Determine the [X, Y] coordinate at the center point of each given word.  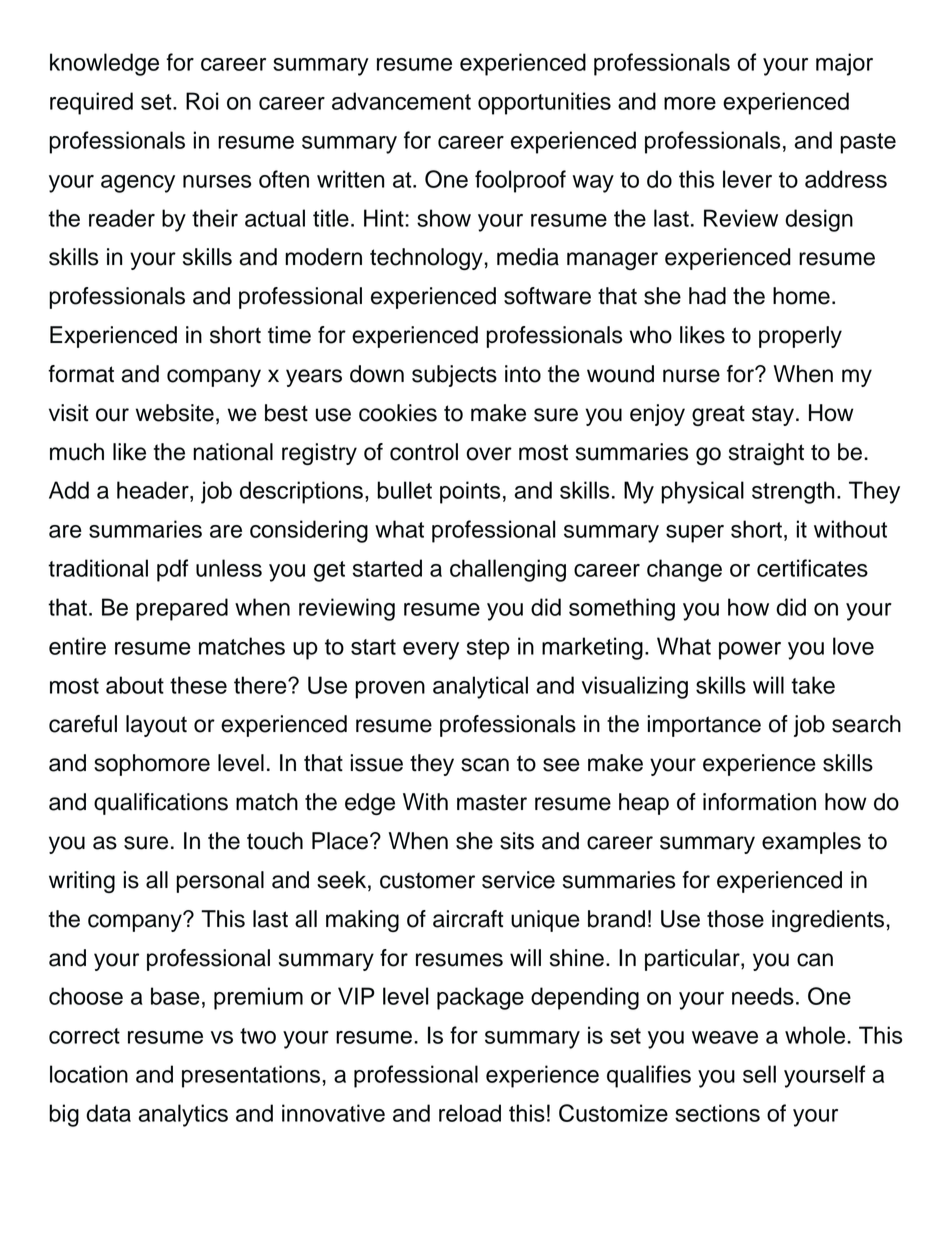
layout [156, 726]
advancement [401, 101]
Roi [202, 101]
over [489, 454]
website [175, 413]
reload [470, 1113]
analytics [183, 1115]
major [844, 64]
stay [773, 415]
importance [704, 726]
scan [485, 765]
